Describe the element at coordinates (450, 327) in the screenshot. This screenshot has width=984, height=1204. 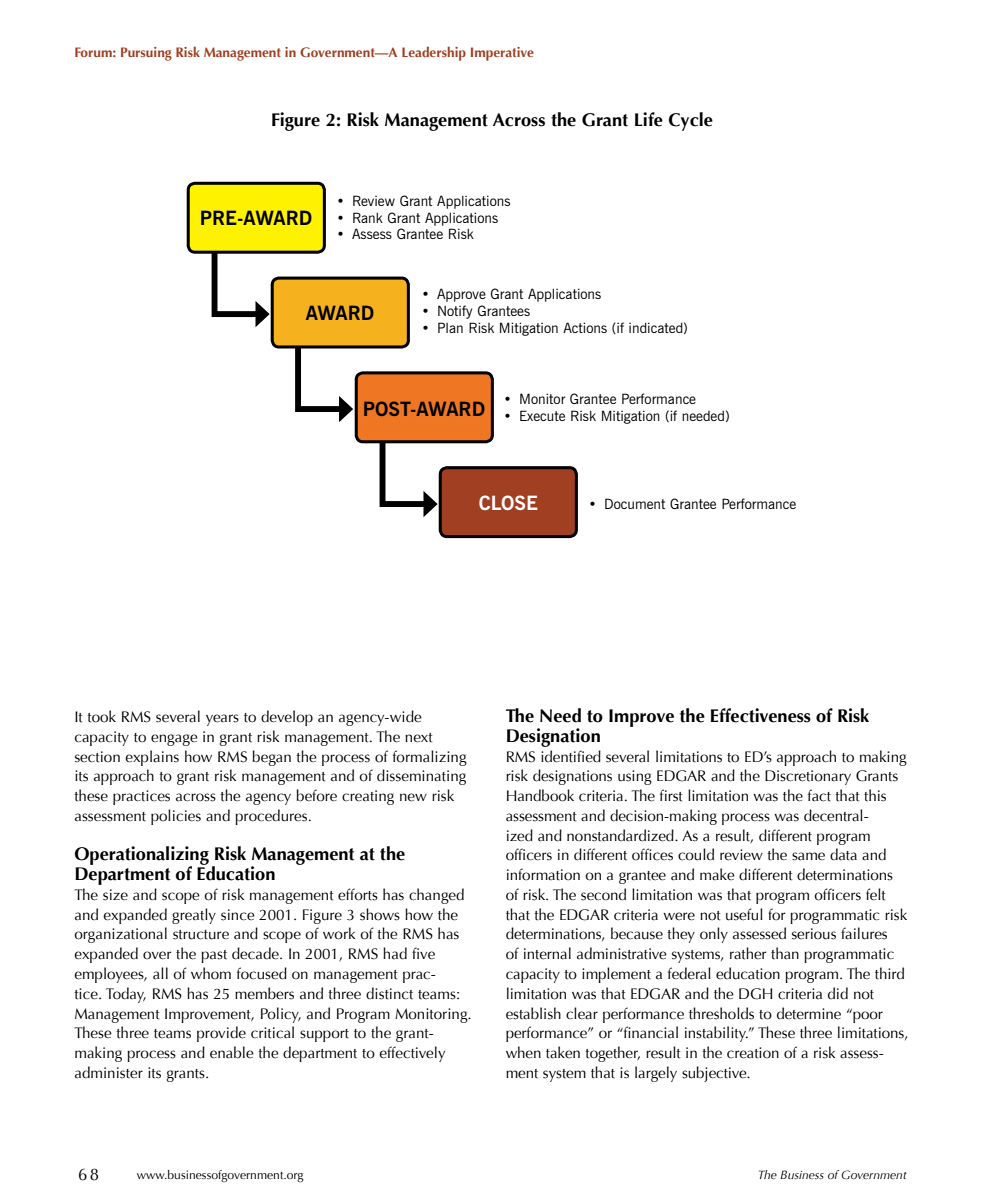
I see `Plan` at that location.
